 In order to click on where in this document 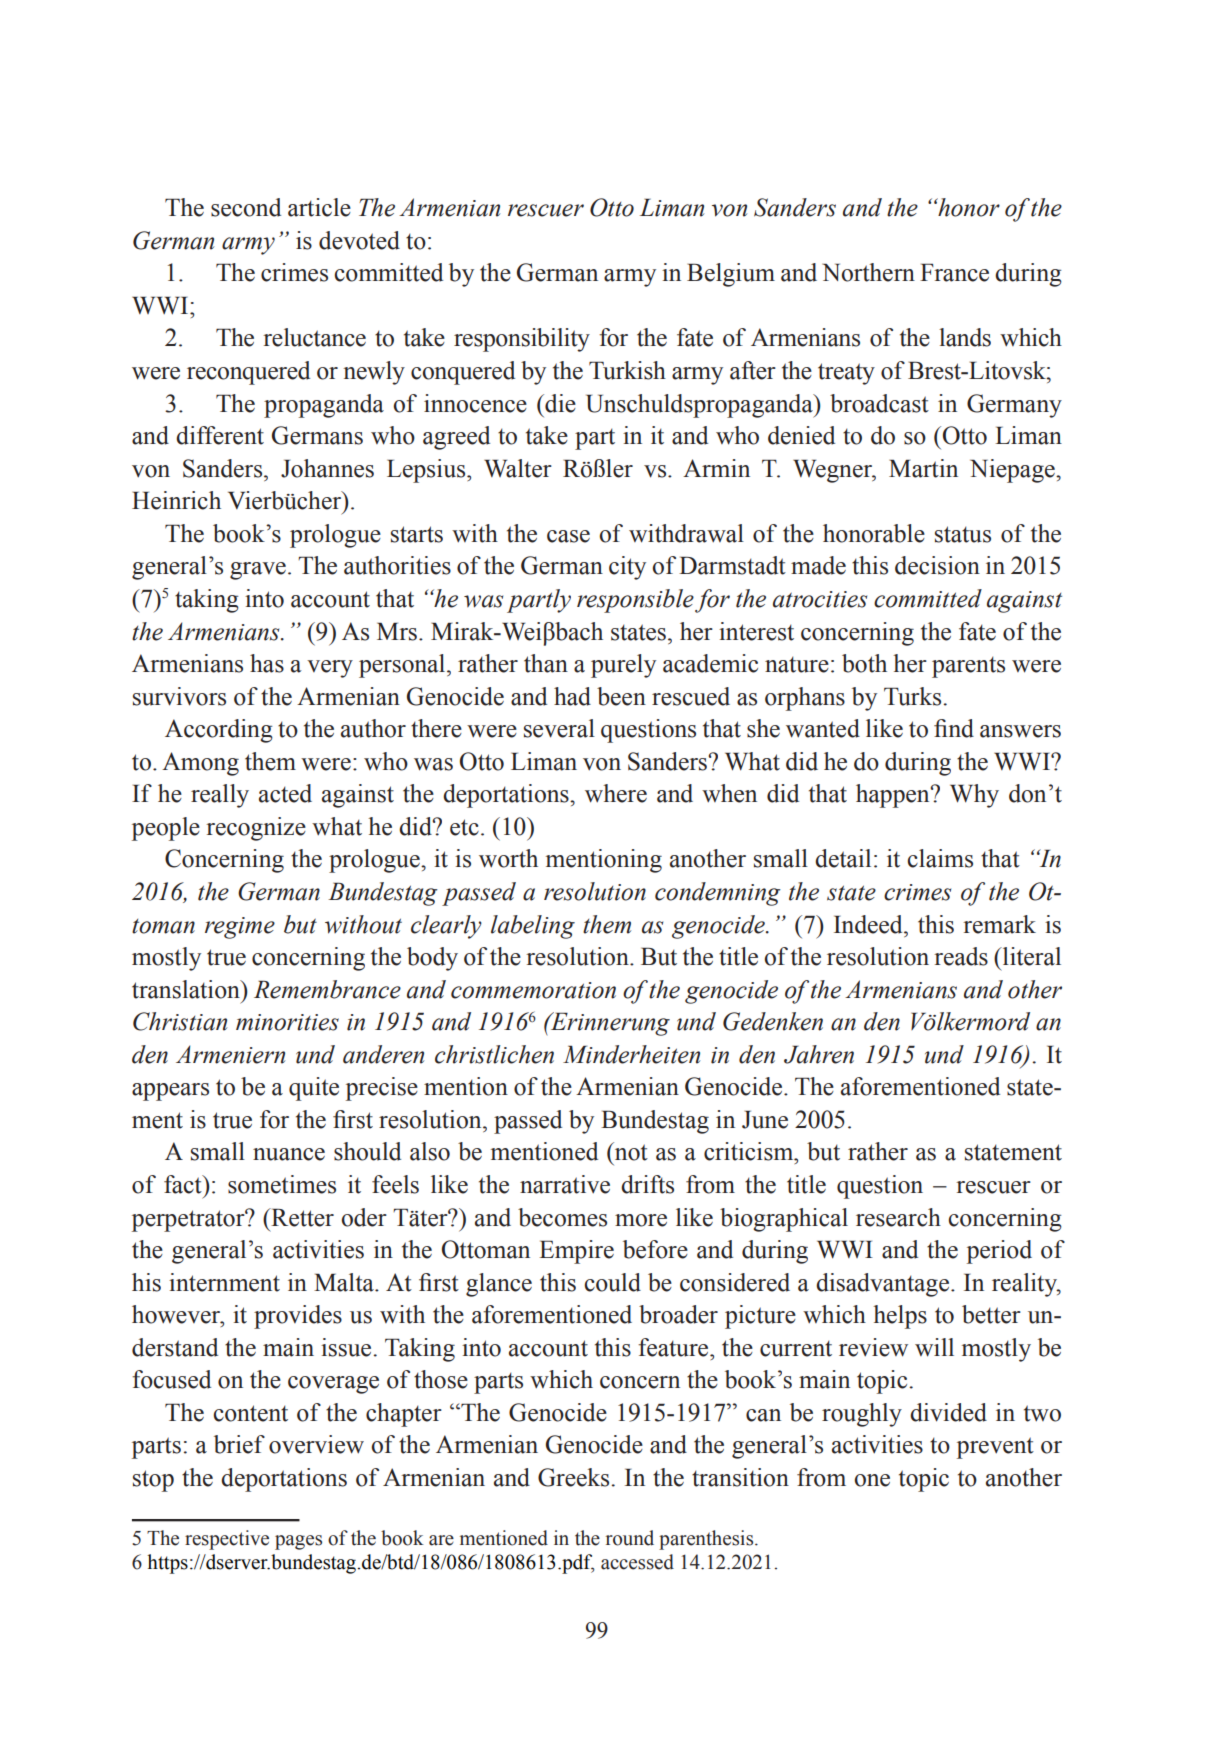, I will do `click(616, 793)`.
